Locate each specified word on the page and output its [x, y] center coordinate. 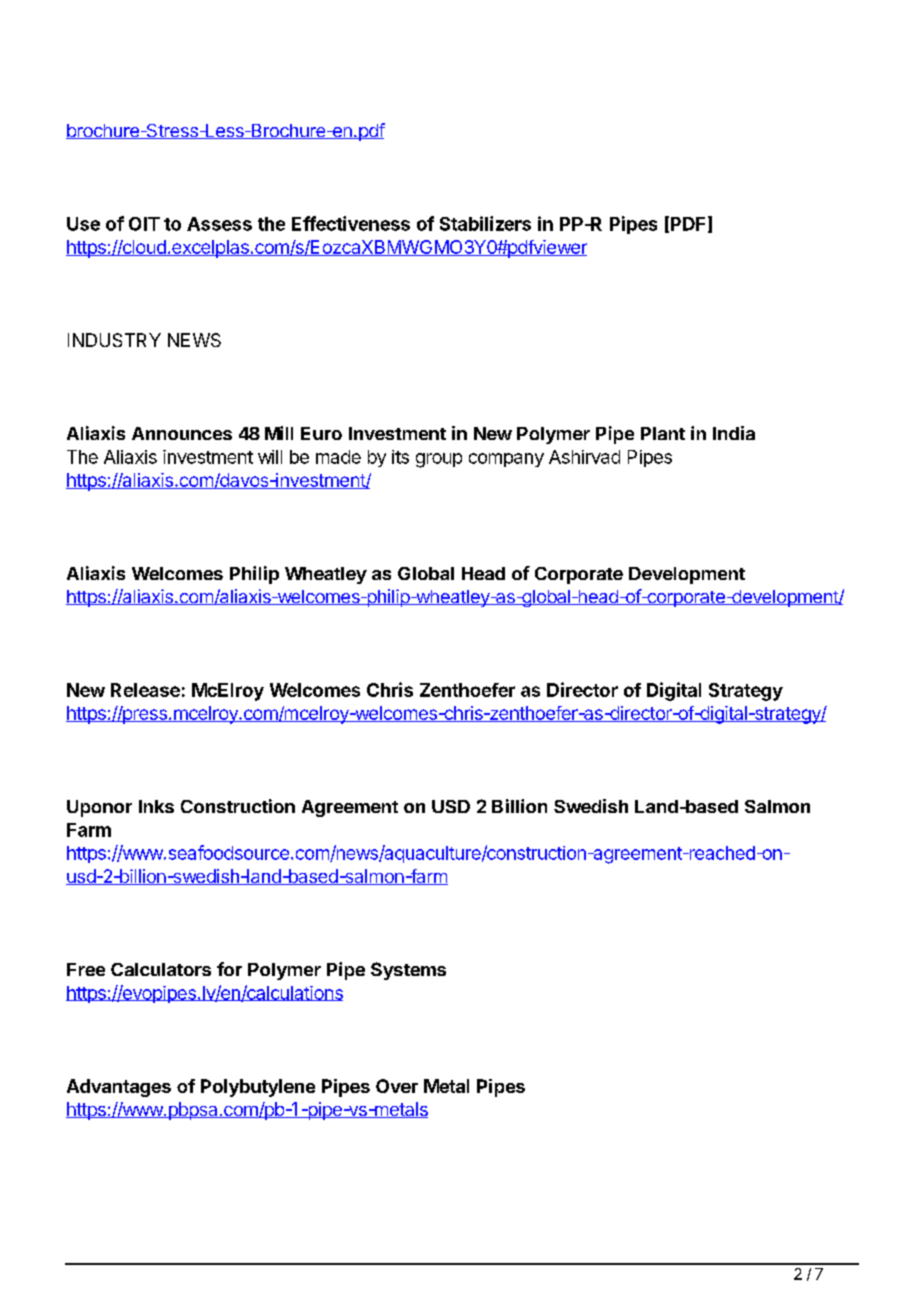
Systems [408, 971]
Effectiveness [351, 223]
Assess [219, 224]
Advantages [119, 1088]
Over [397, 1086]
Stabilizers [485, 223]
